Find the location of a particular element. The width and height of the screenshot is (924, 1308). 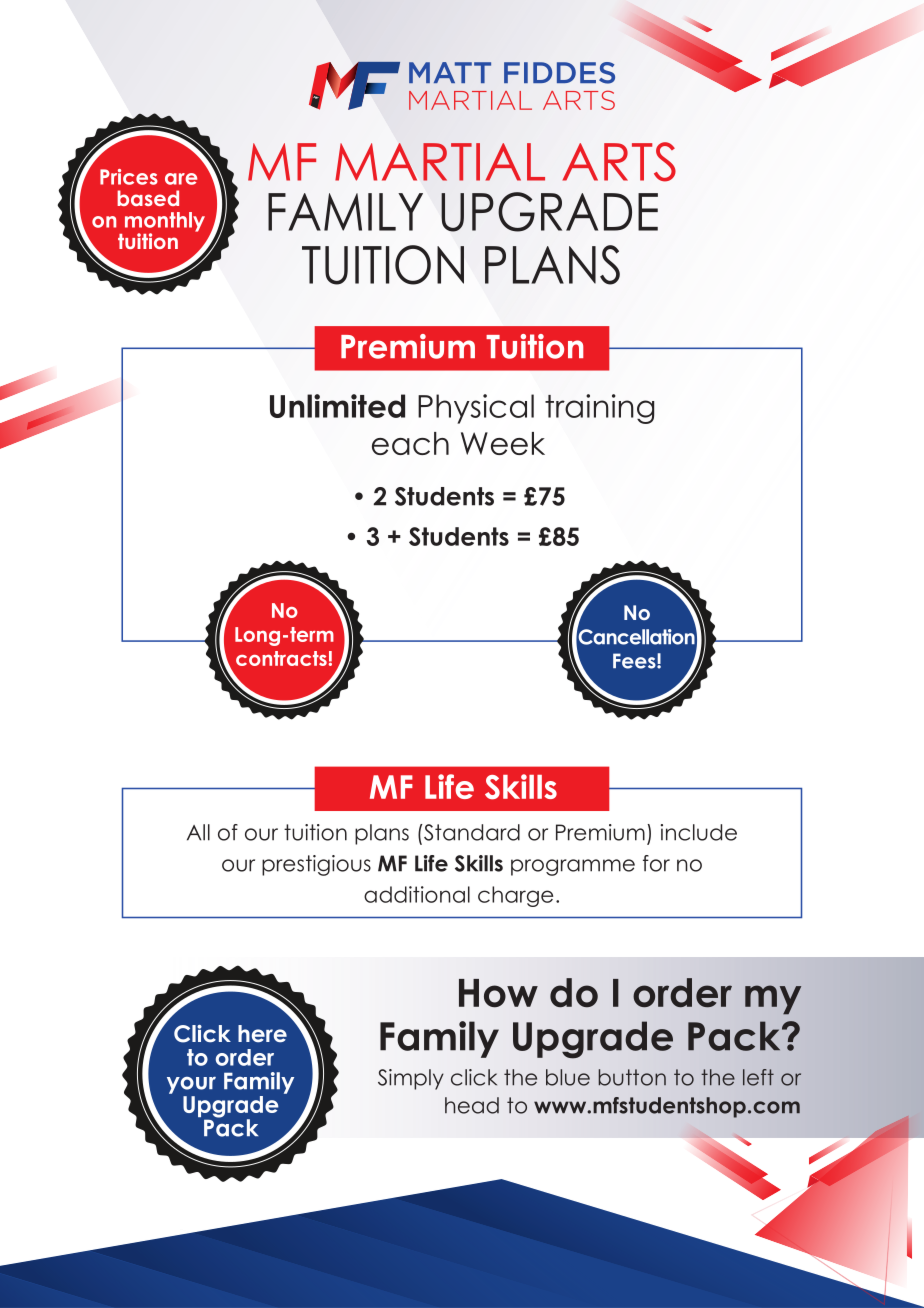

training is located at coordinates (599, 409).
